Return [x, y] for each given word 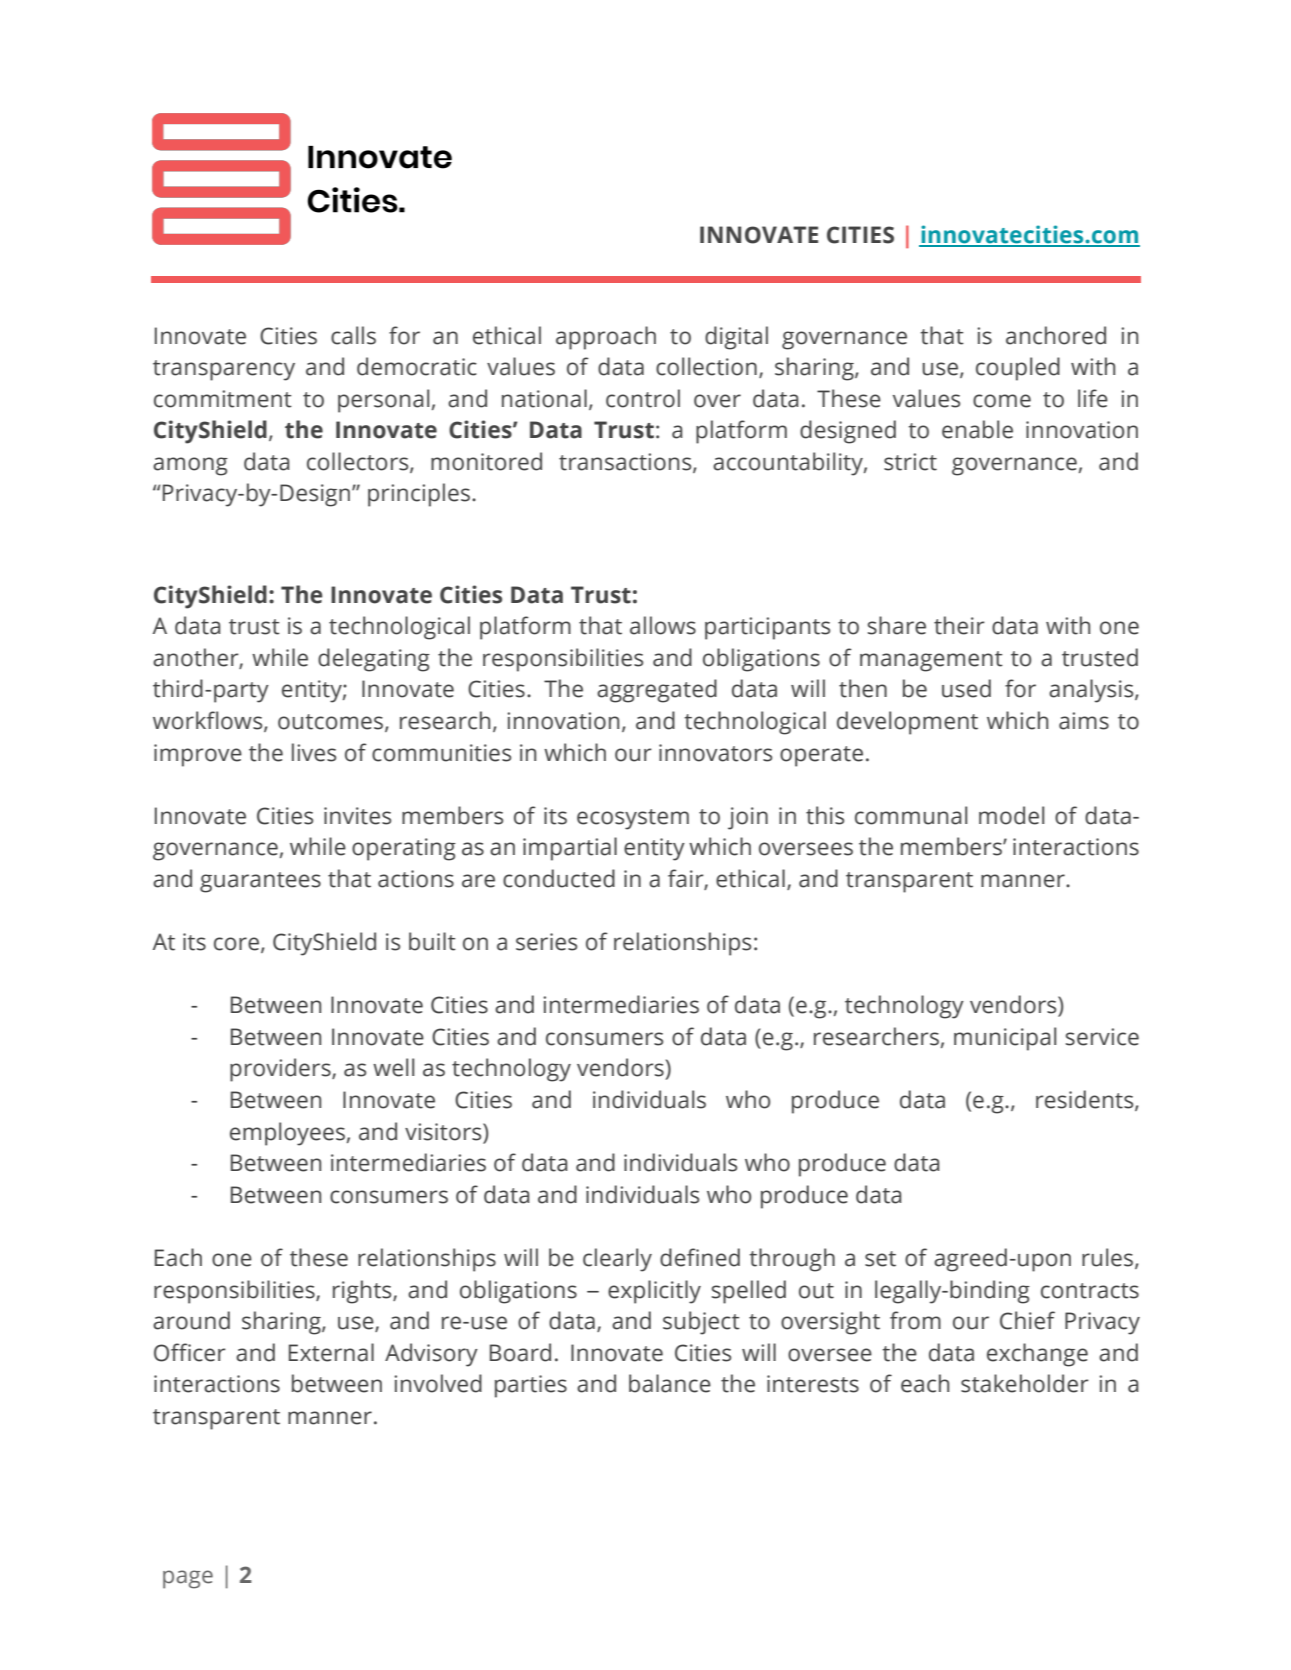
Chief [1027, 1320]
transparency [224, 370]
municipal [1005, 1039]
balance [670, 1383]
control [643, 398]
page [188, 1579]
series [546, 942]
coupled [1018, 369]
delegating [374, 660]
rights [363, 1292]
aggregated [657, 691]
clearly [617, 1260]
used [966, 688]
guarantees [260, 882]
